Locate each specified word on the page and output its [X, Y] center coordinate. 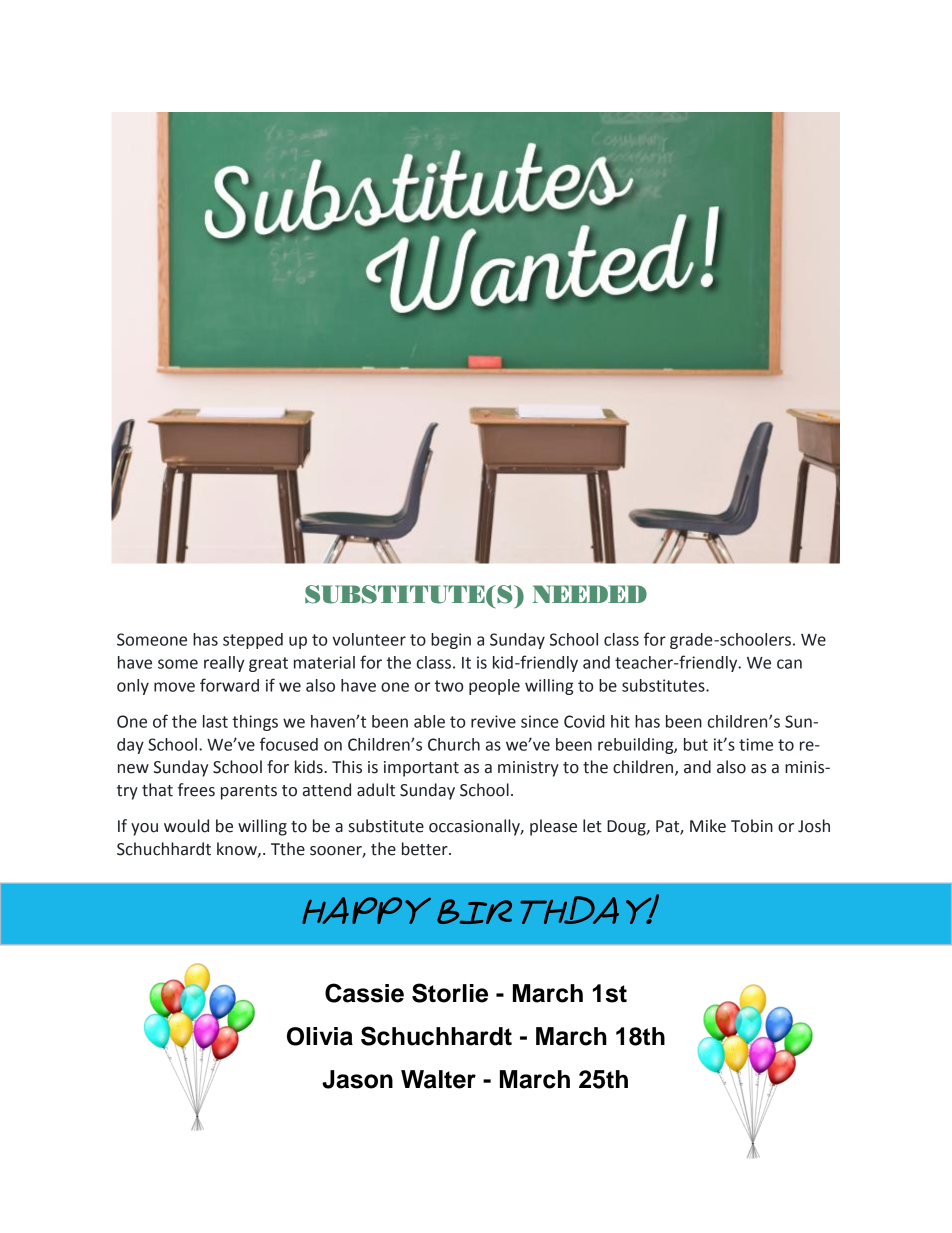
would [186, 826]
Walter [438, 1079]
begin [451, 641]
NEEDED [590, 594]
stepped [253, 641]
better [426, 849]
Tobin [752, 826]
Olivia [320, 1036]
